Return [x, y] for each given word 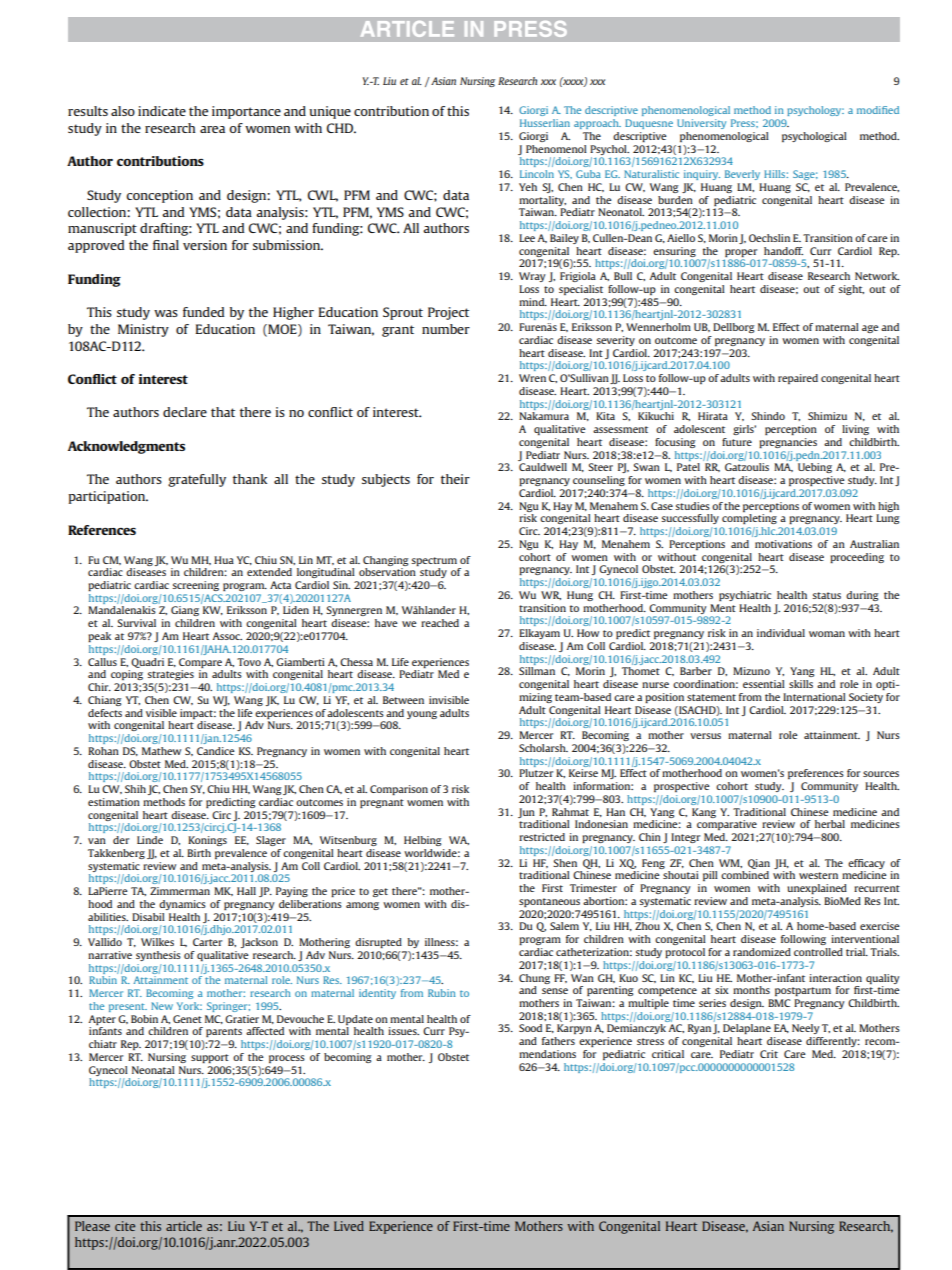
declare [185, 412]
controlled [818, 952]
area [212, 129]
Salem [564, 926]
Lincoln [537, 174]
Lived [349, 1226]
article [184, 1226]
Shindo [768, 416]
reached [440, 623]
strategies [170, 675]
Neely [805, 1029]
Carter [207, 942]
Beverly [742, 175]
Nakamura [544, 416]
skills [801, 684]
